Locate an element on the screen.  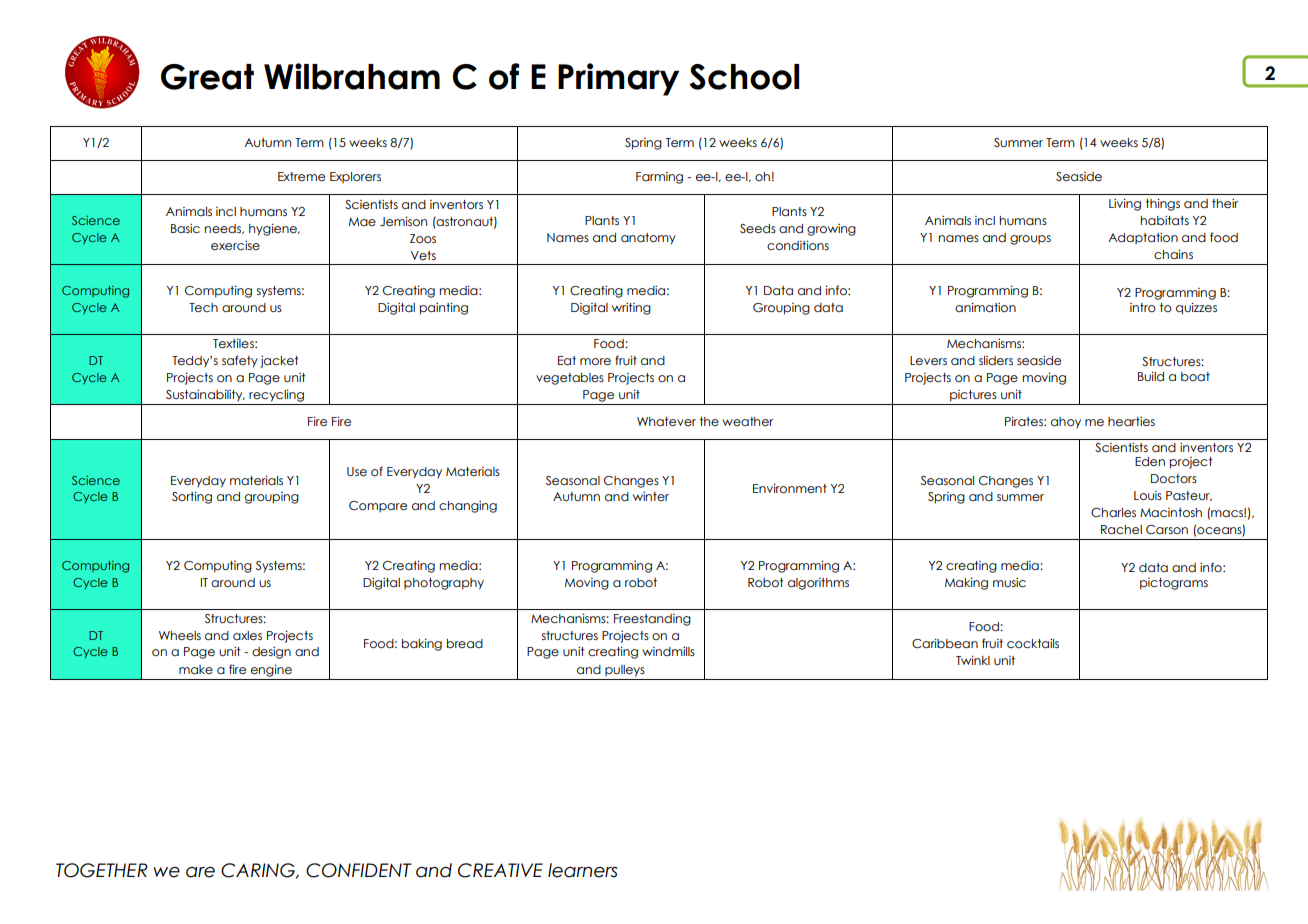
cocktails is located at coordinates (1033, 643).
